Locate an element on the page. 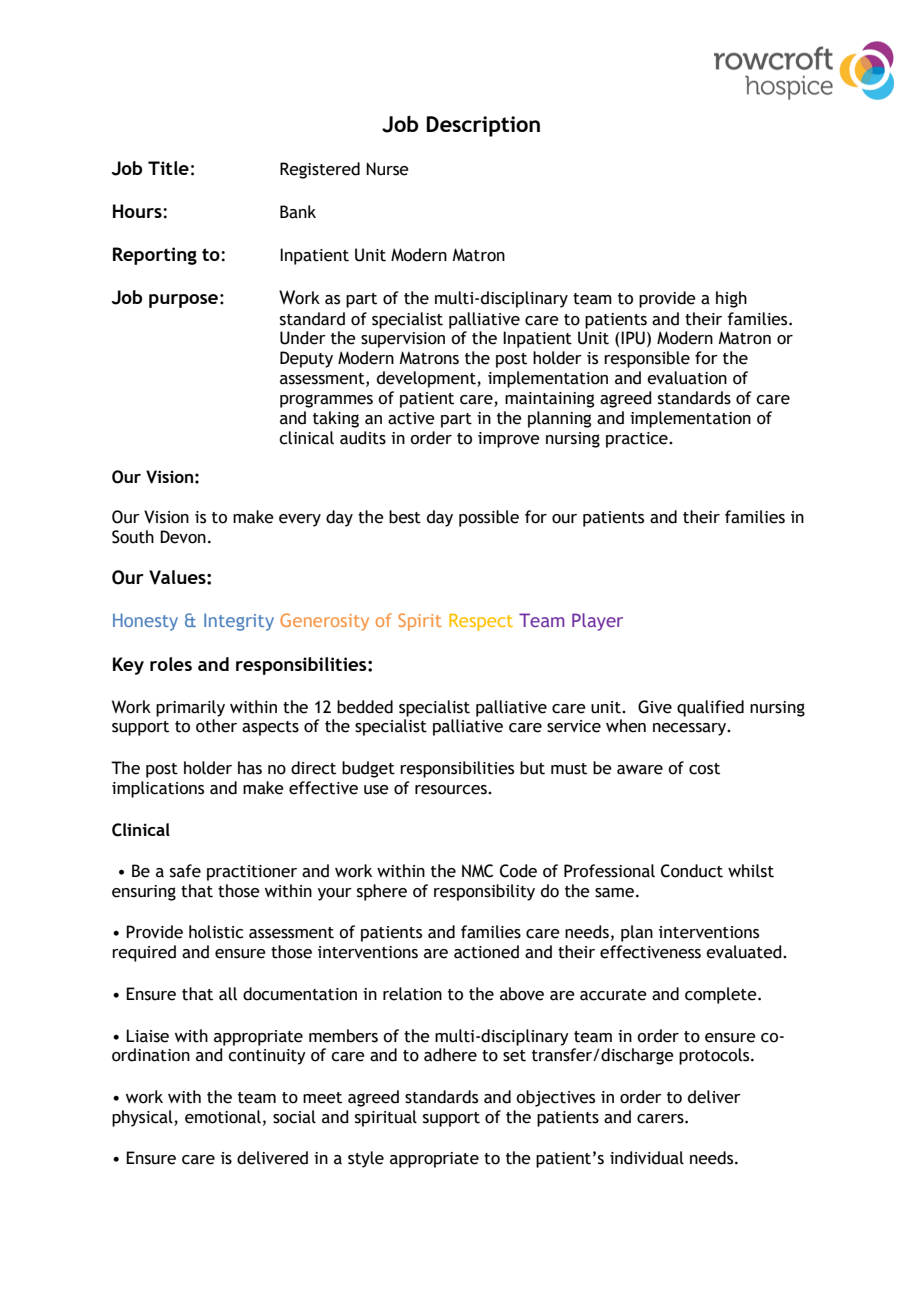 This document has width=924, height=1308. roles is located at coordinates (171, 664).
